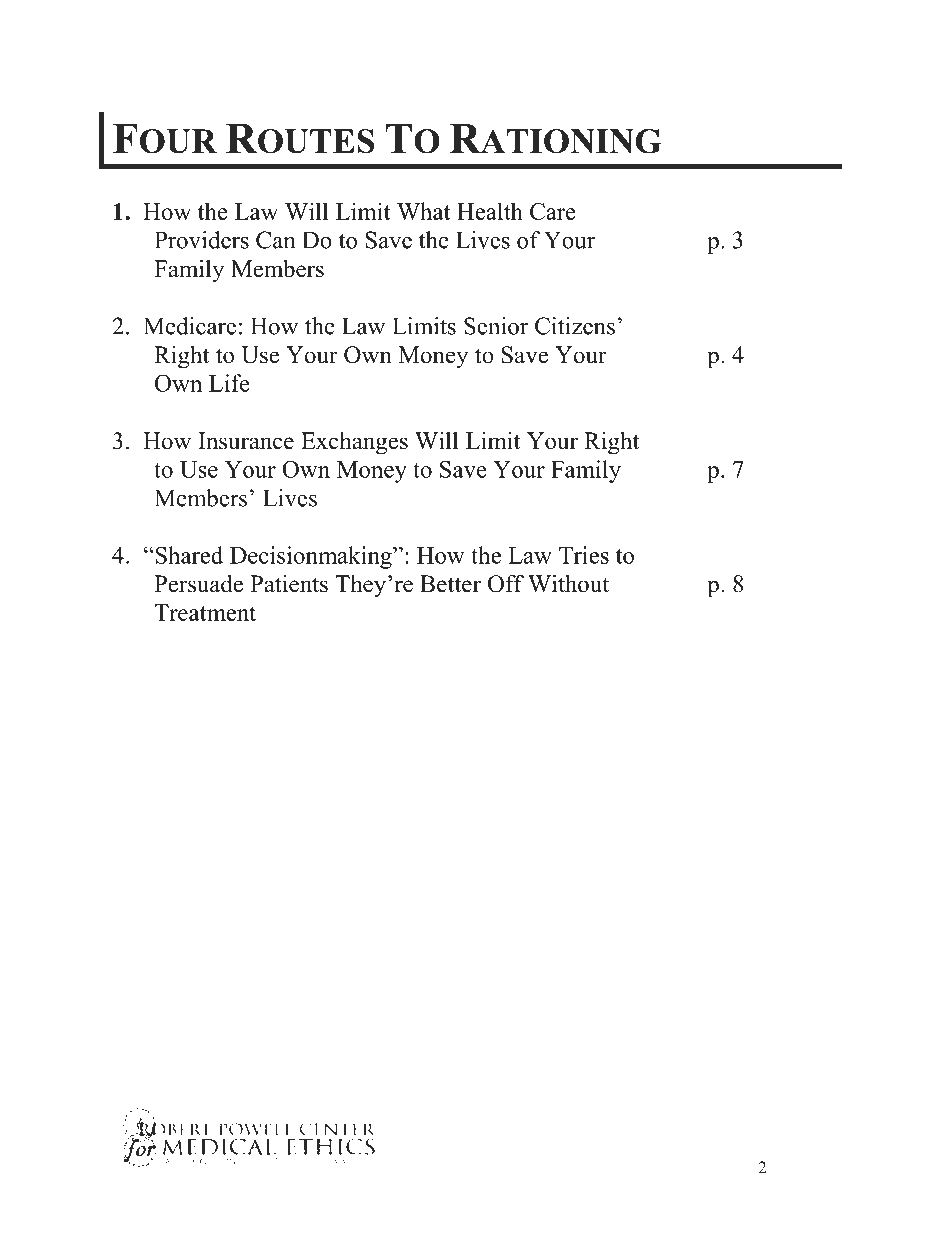  What do you see at coordinates (246, 441) in the screenshot?
I see `Insurance` at bounding box center [246, 441].
